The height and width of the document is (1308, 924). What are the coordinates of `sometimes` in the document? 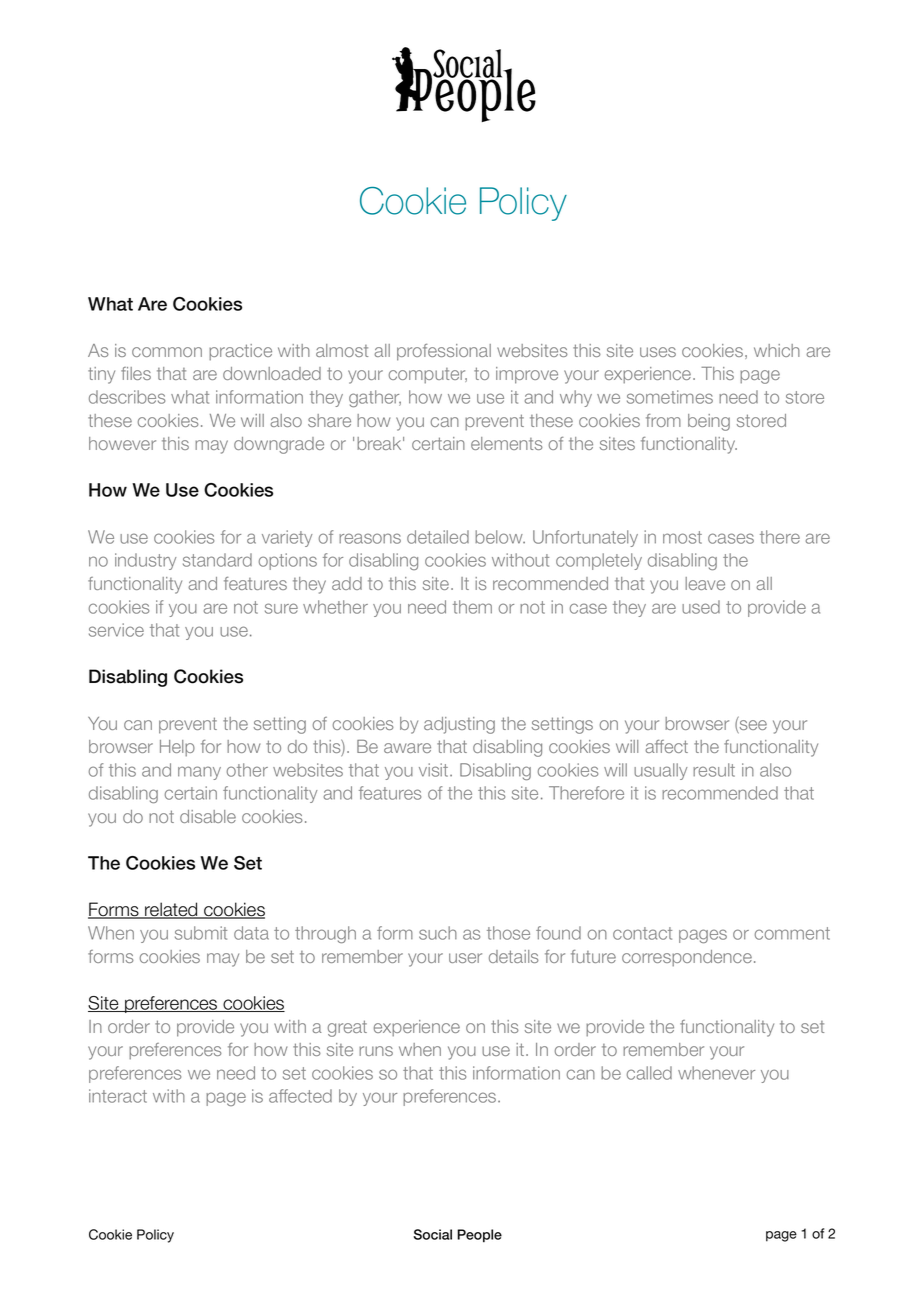 It's located at (670, 397).
